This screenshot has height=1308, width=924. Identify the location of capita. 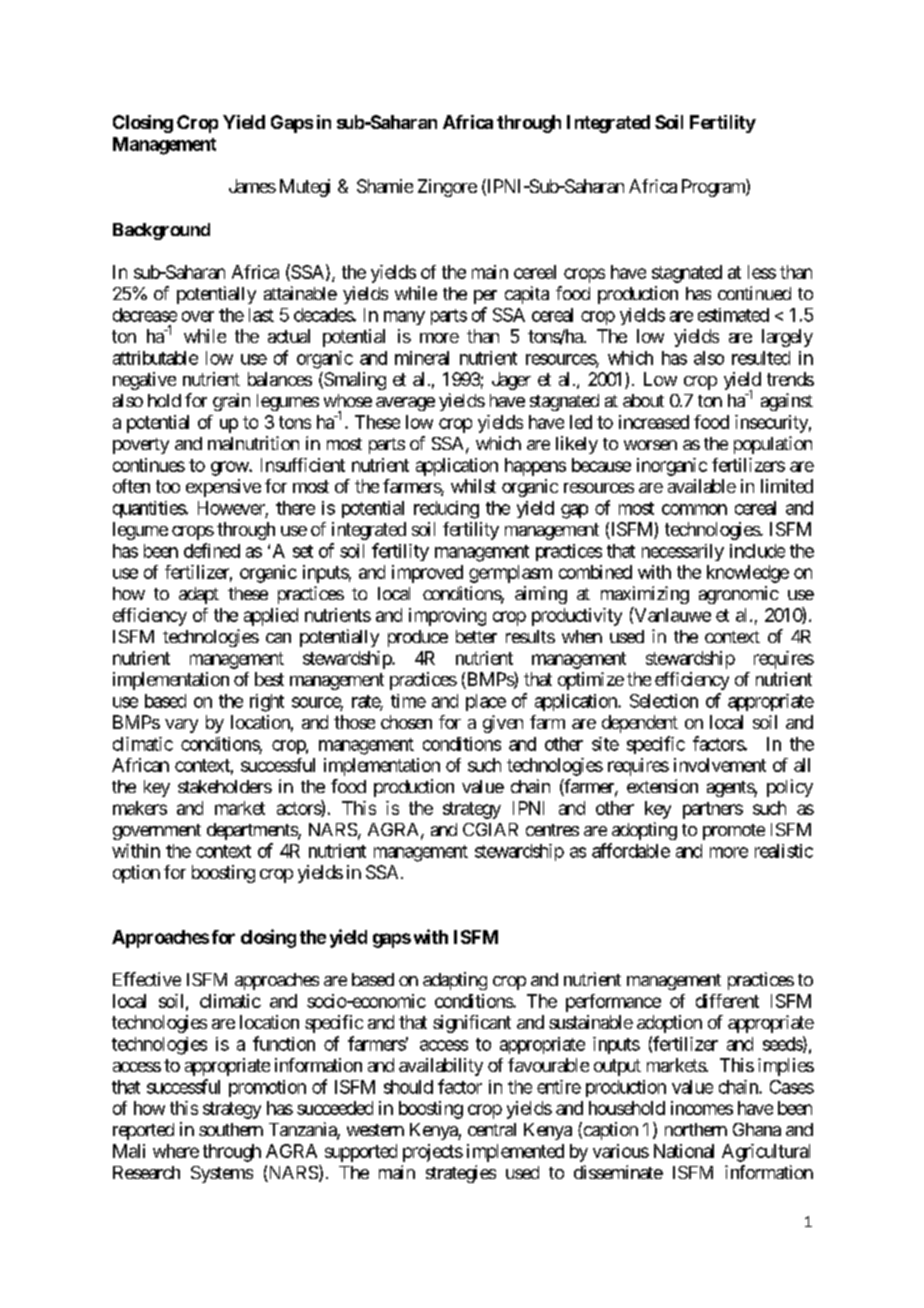
(527, 295).
